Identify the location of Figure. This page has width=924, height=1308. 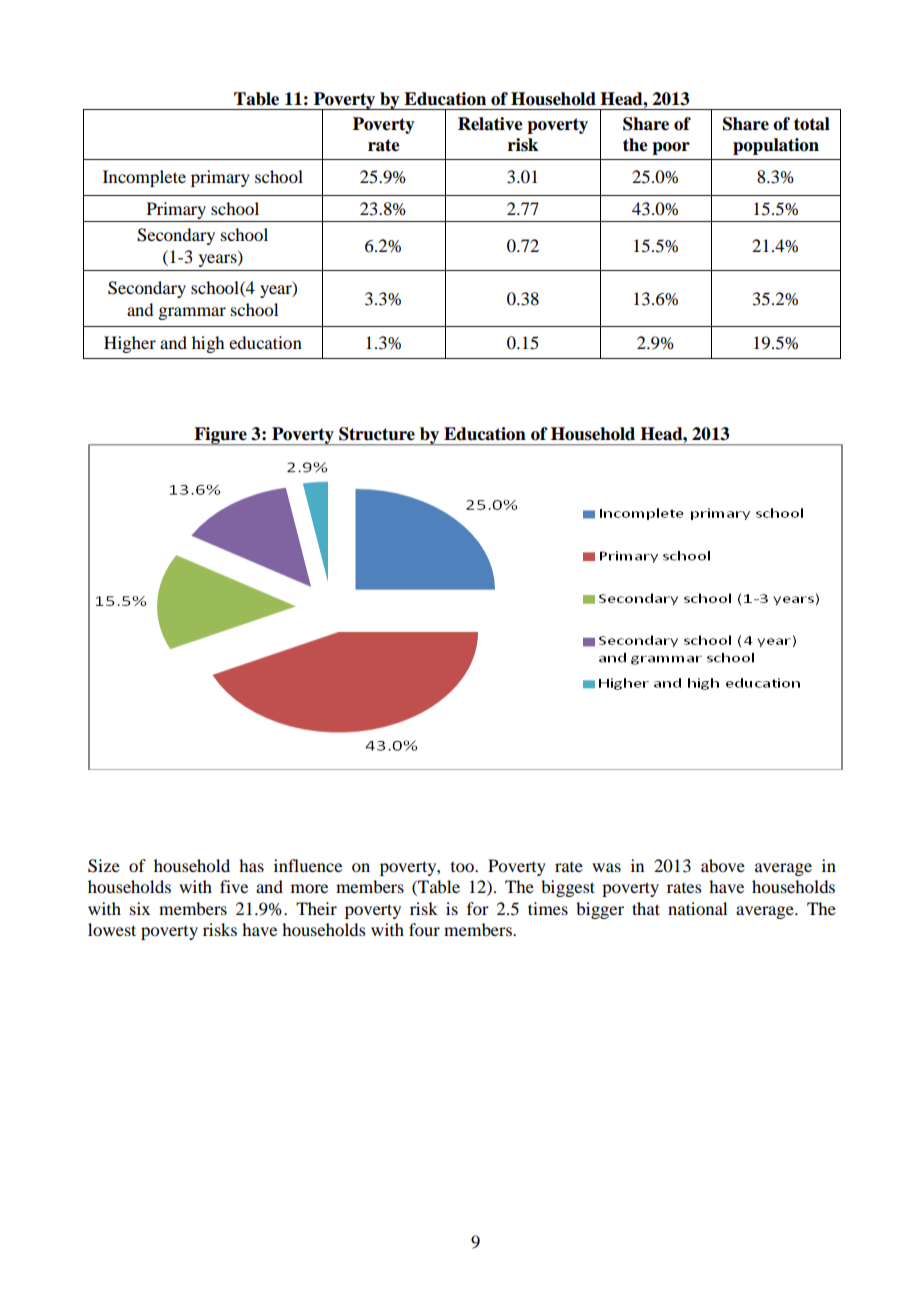
(220, 436).
